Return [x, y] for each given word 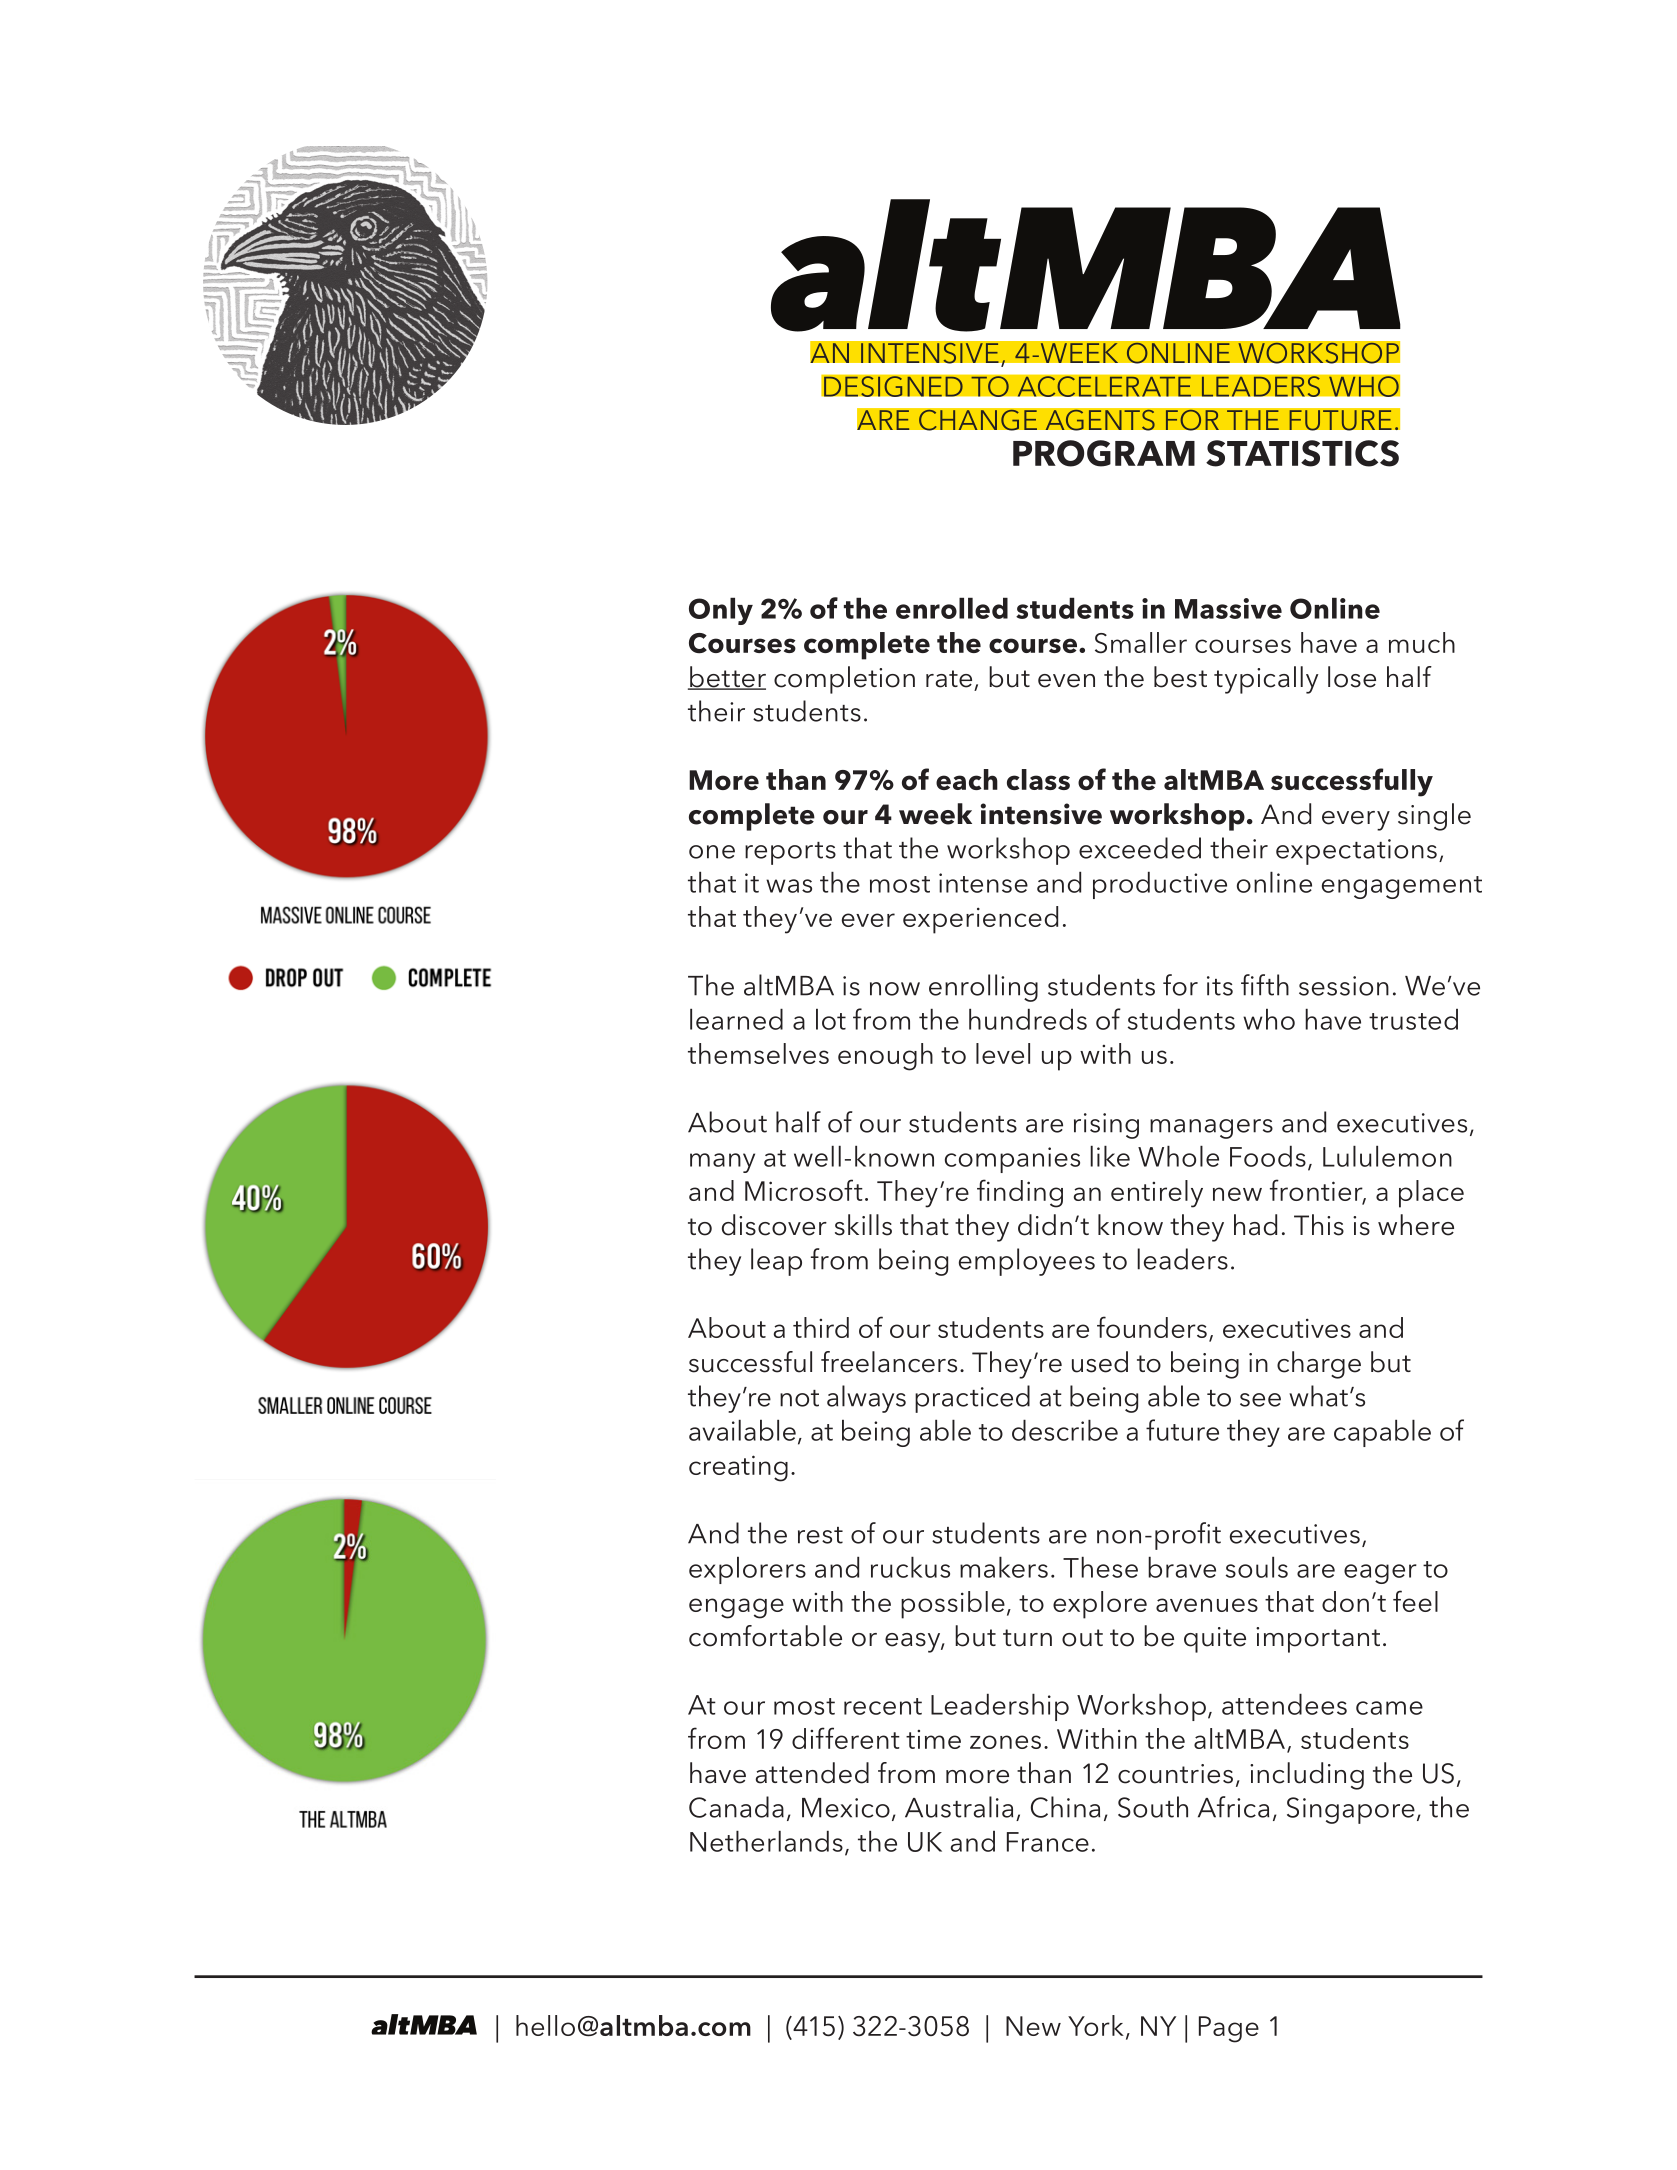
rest [820, 1535]
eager [1380, 1574]
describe [1065, 1430]
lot [831, 1019]
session [1344, 986]
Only [721, 611]
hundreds [1028, 1019]
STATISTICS [1302, 453]
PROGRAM [1104, 453]
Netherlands [766, 1841]
